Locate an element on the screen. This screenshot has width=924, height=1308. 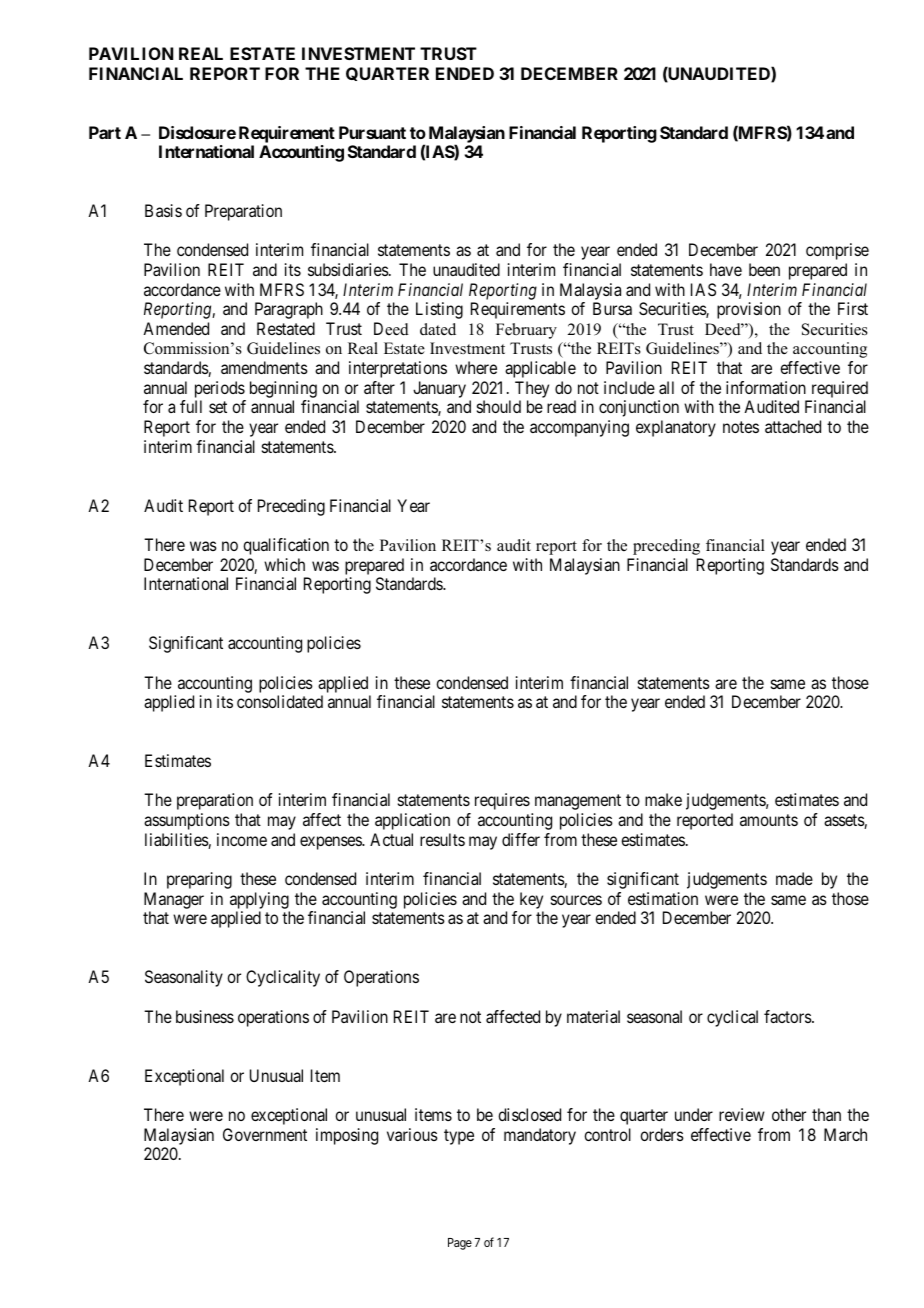
results is located at coordinates (442, 839).
